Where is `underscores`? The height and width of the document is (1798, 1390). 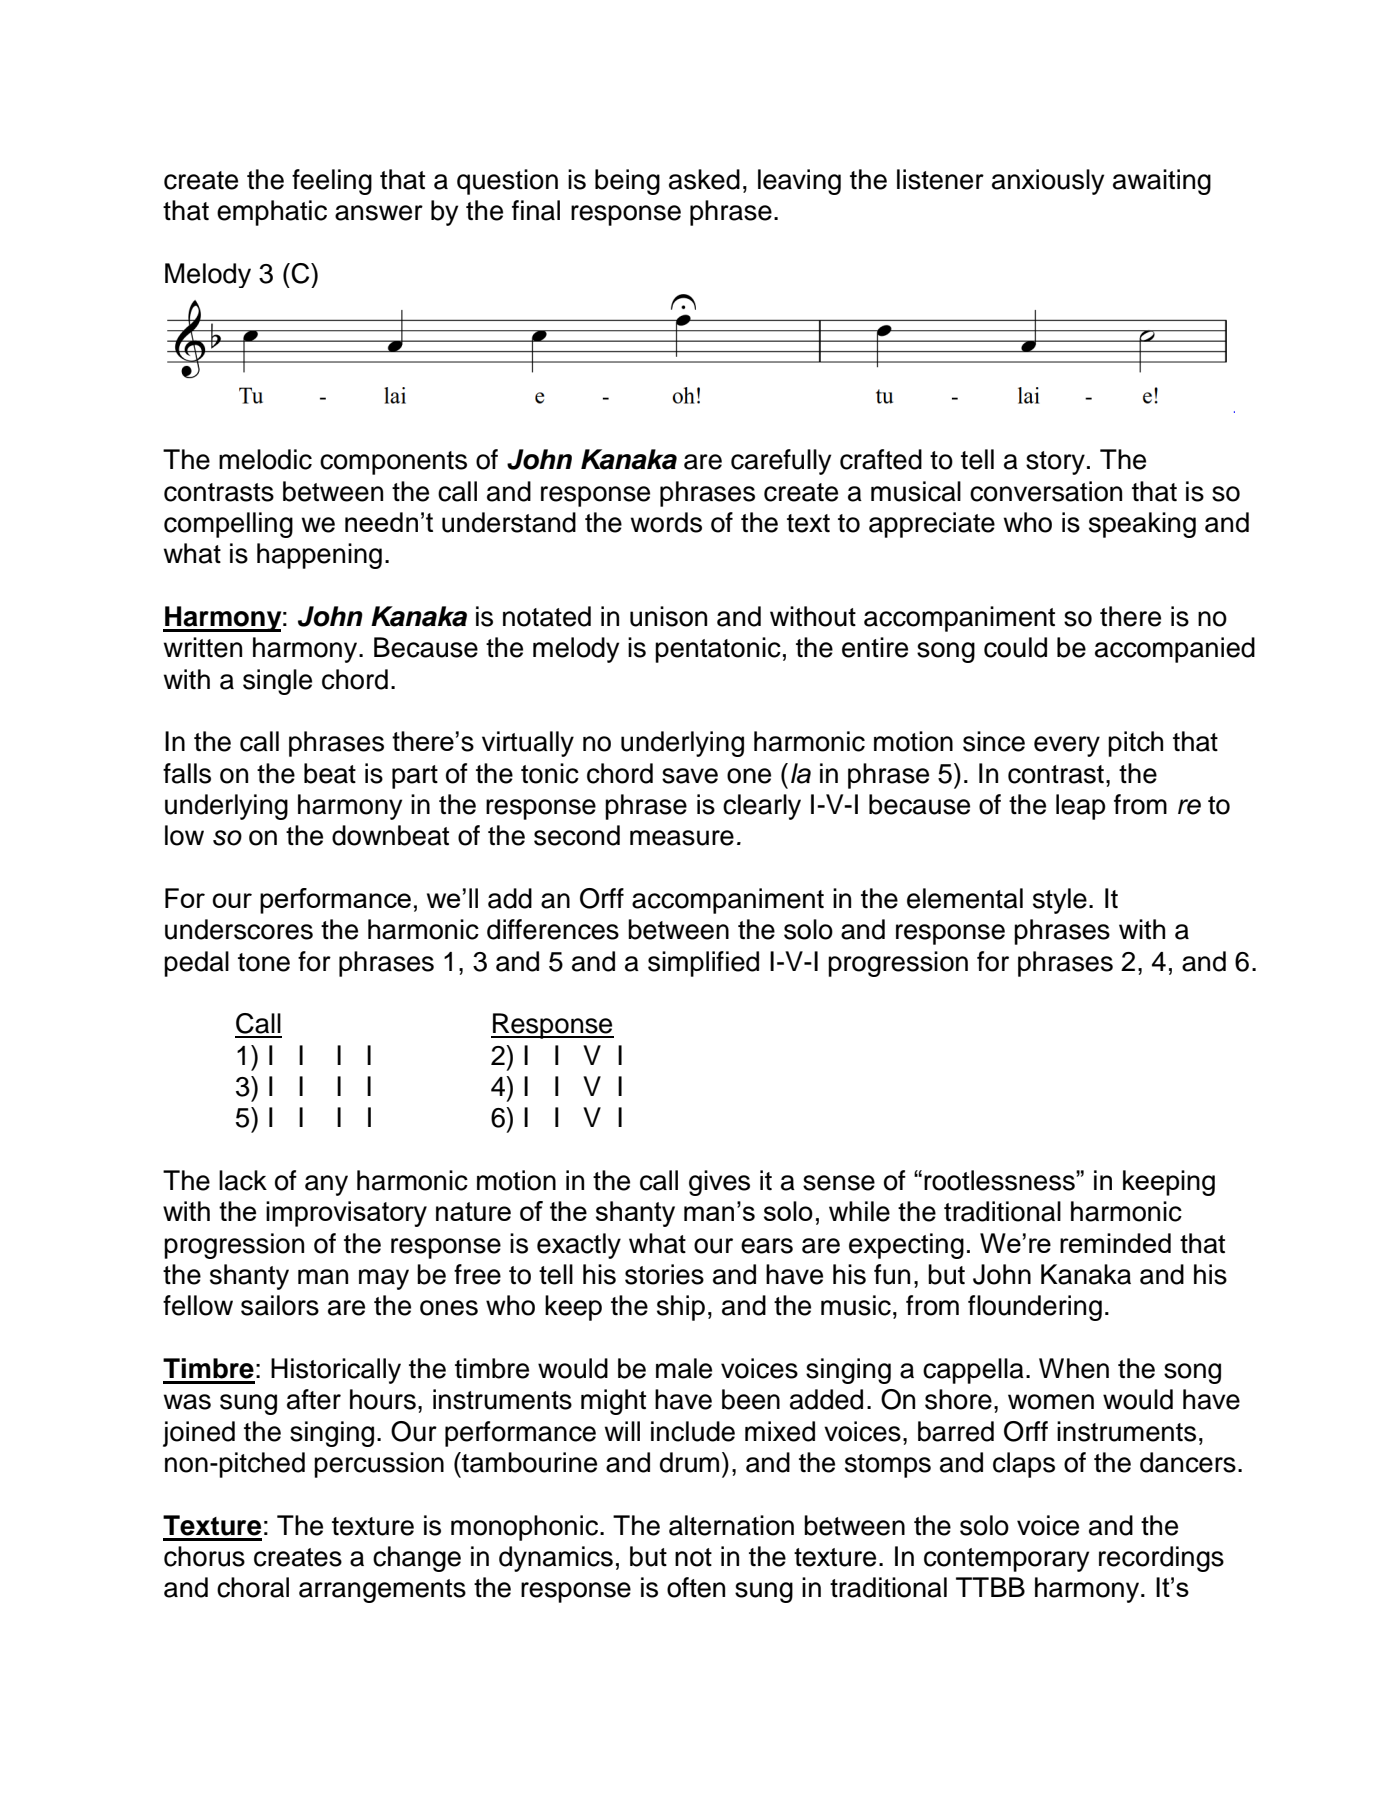
underscores is located at coordinates (239, 929).
